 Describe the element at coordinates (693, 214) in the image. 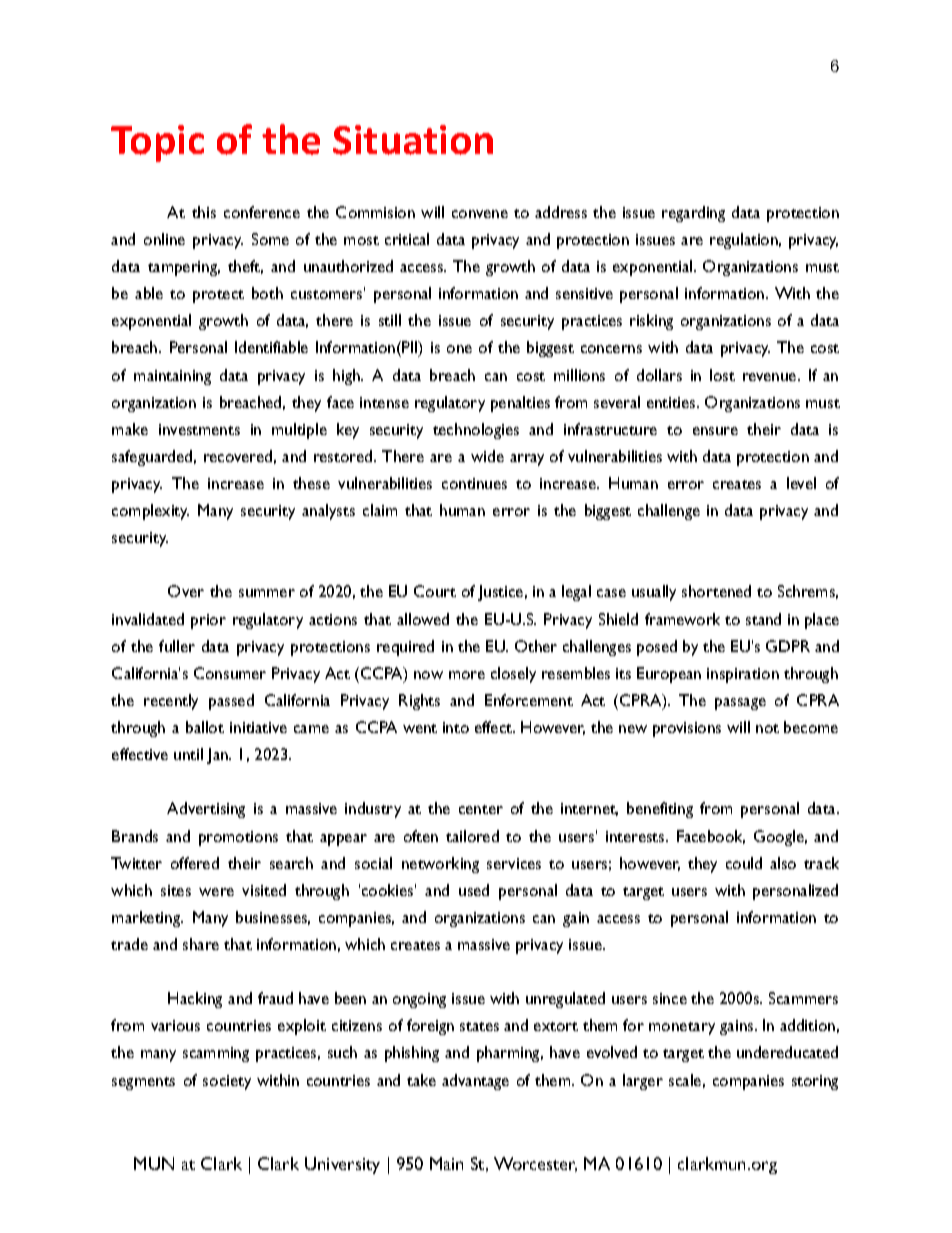

I see `regarding` at that location.
